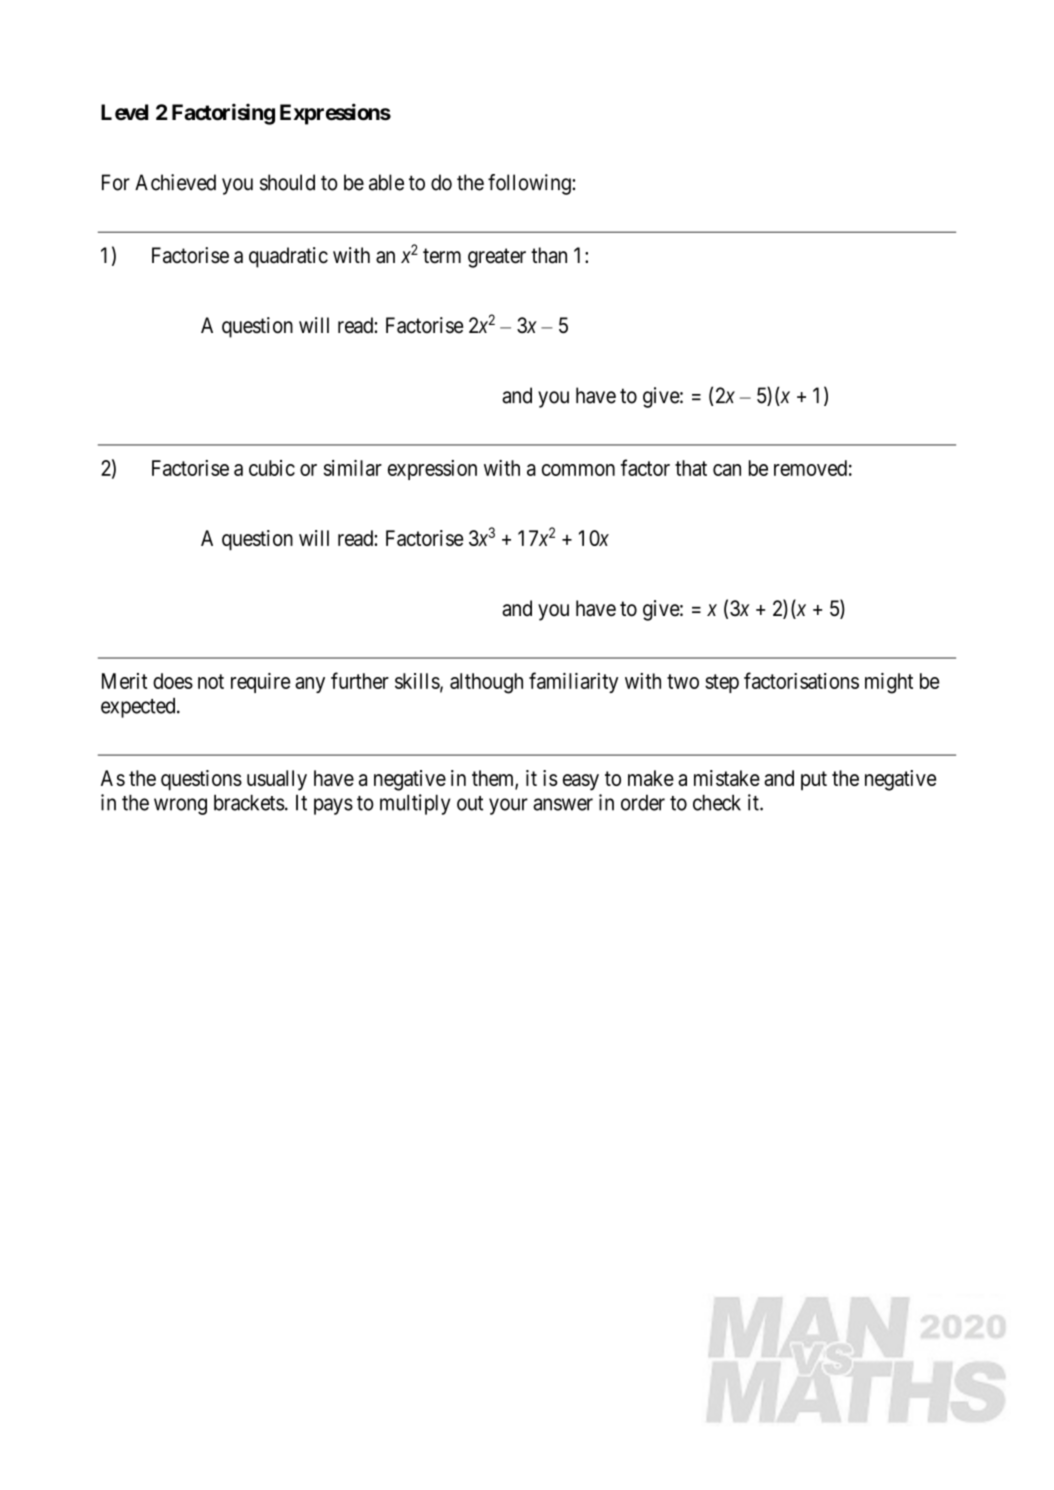 The width and height of the image is (1054, 1490). I want to click on than, so click(549, 255).
